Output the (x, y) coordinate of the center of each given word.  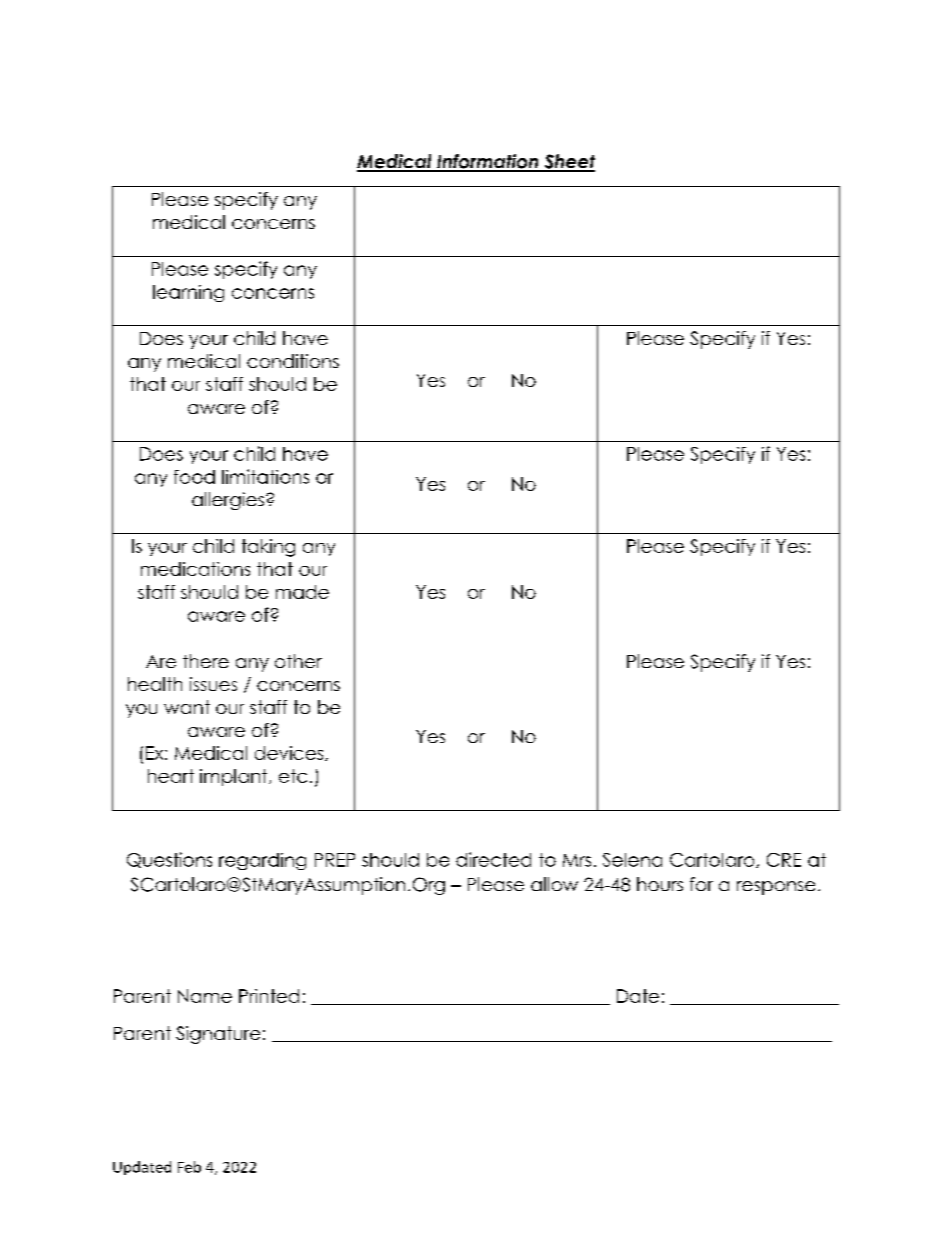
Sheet (568, 162)
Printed (269, 996)
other (298, 661)
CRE (784, 860)
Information (487, 162)
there (206, 661)
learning (188, 293)
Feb (189, 1167)
